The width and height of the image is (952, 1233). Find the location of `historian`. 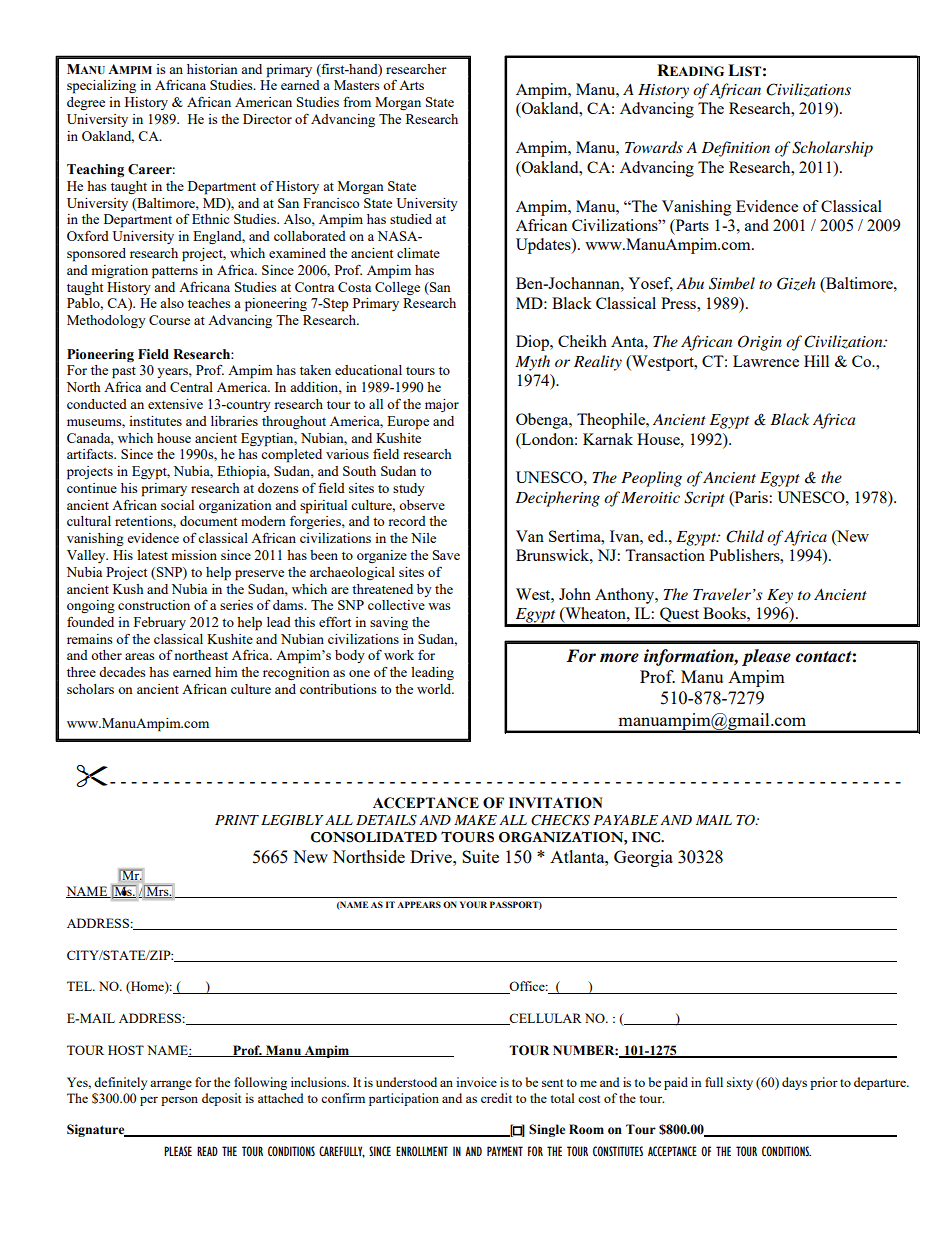

historian is located at coordinates (212, 69).
